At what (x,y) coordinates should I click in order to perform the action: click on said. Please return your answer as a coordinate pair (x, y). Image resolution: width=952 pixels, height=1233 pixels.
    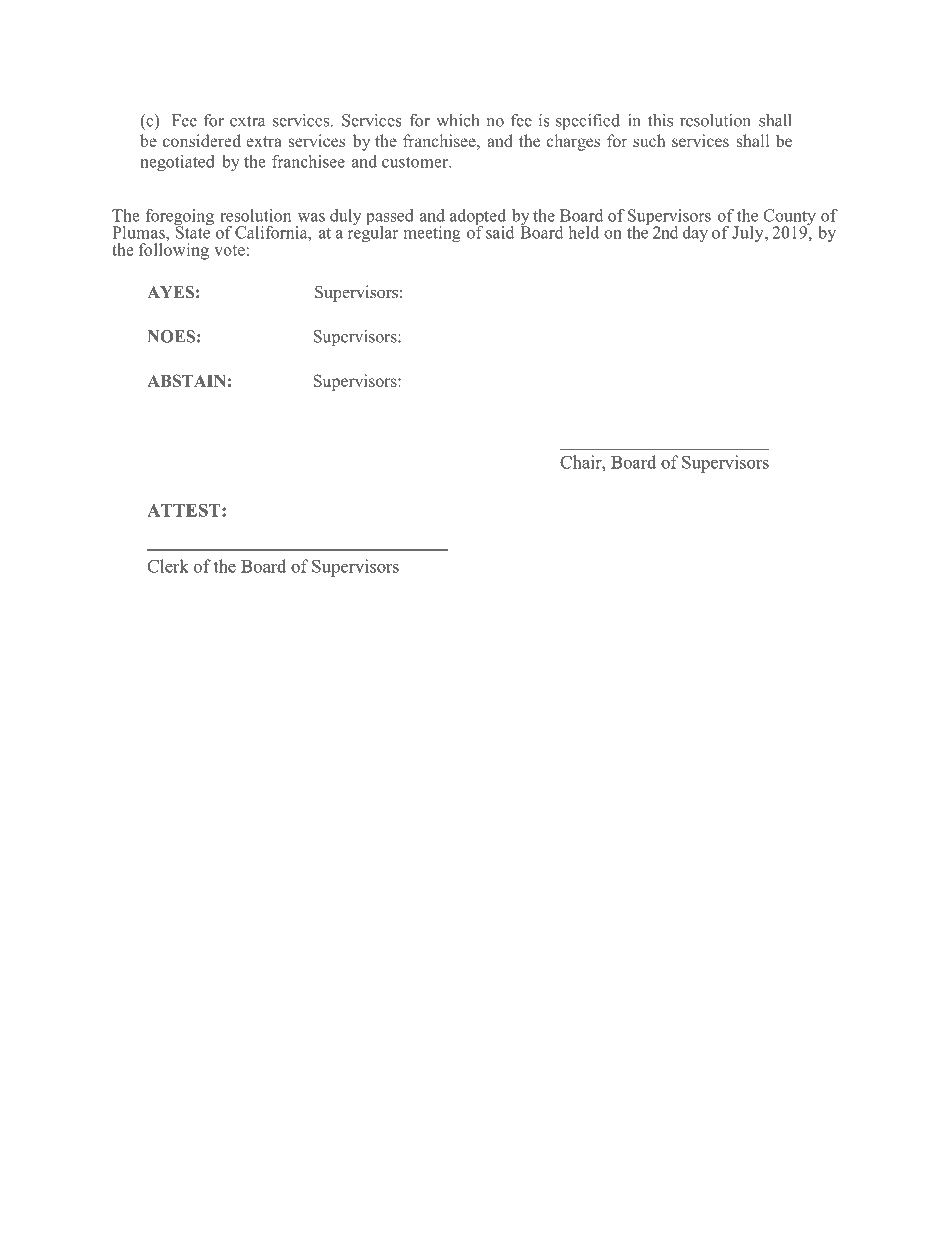
    Looking at the image, I should click on (500, 232).
